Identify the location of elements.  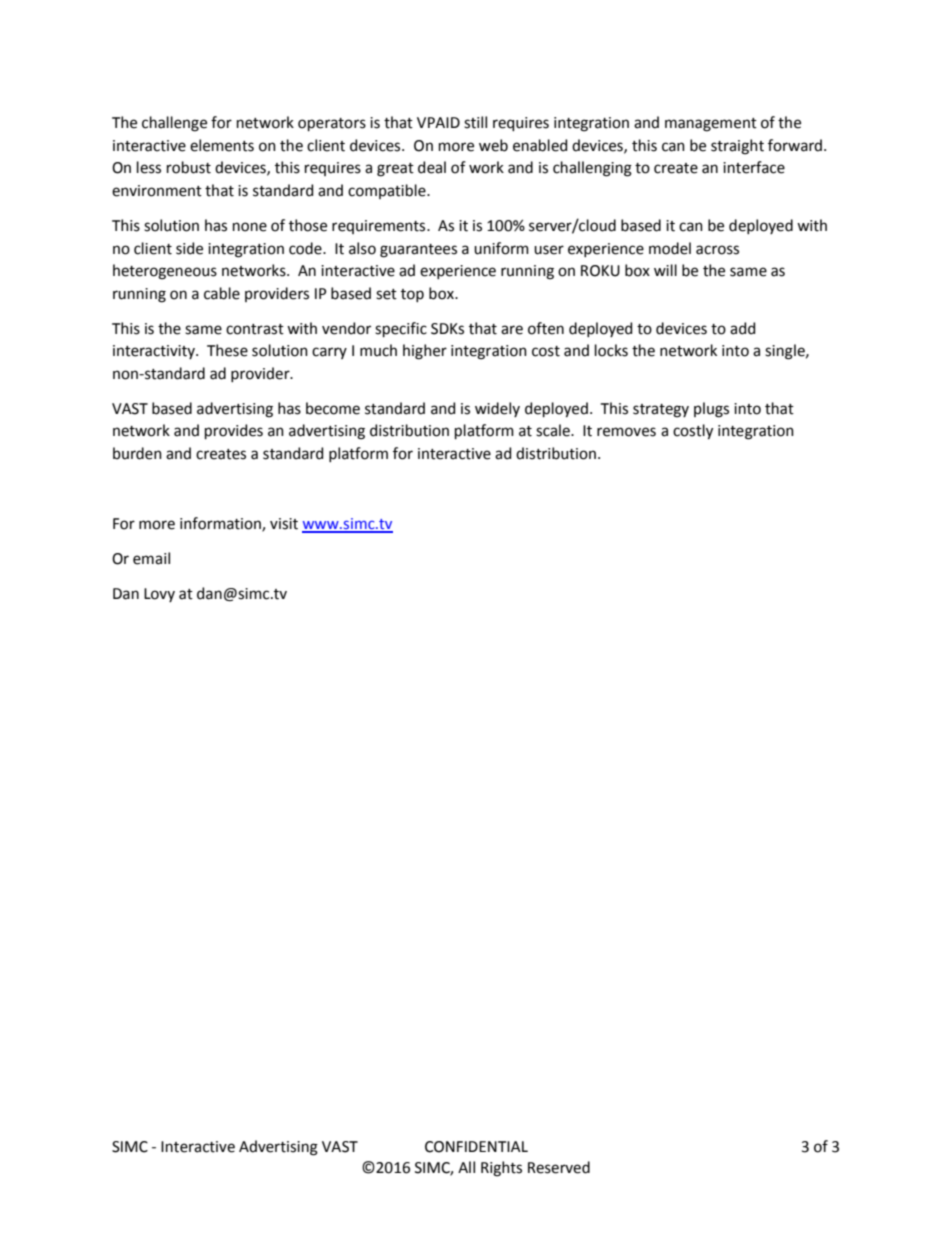
(222, 145).
